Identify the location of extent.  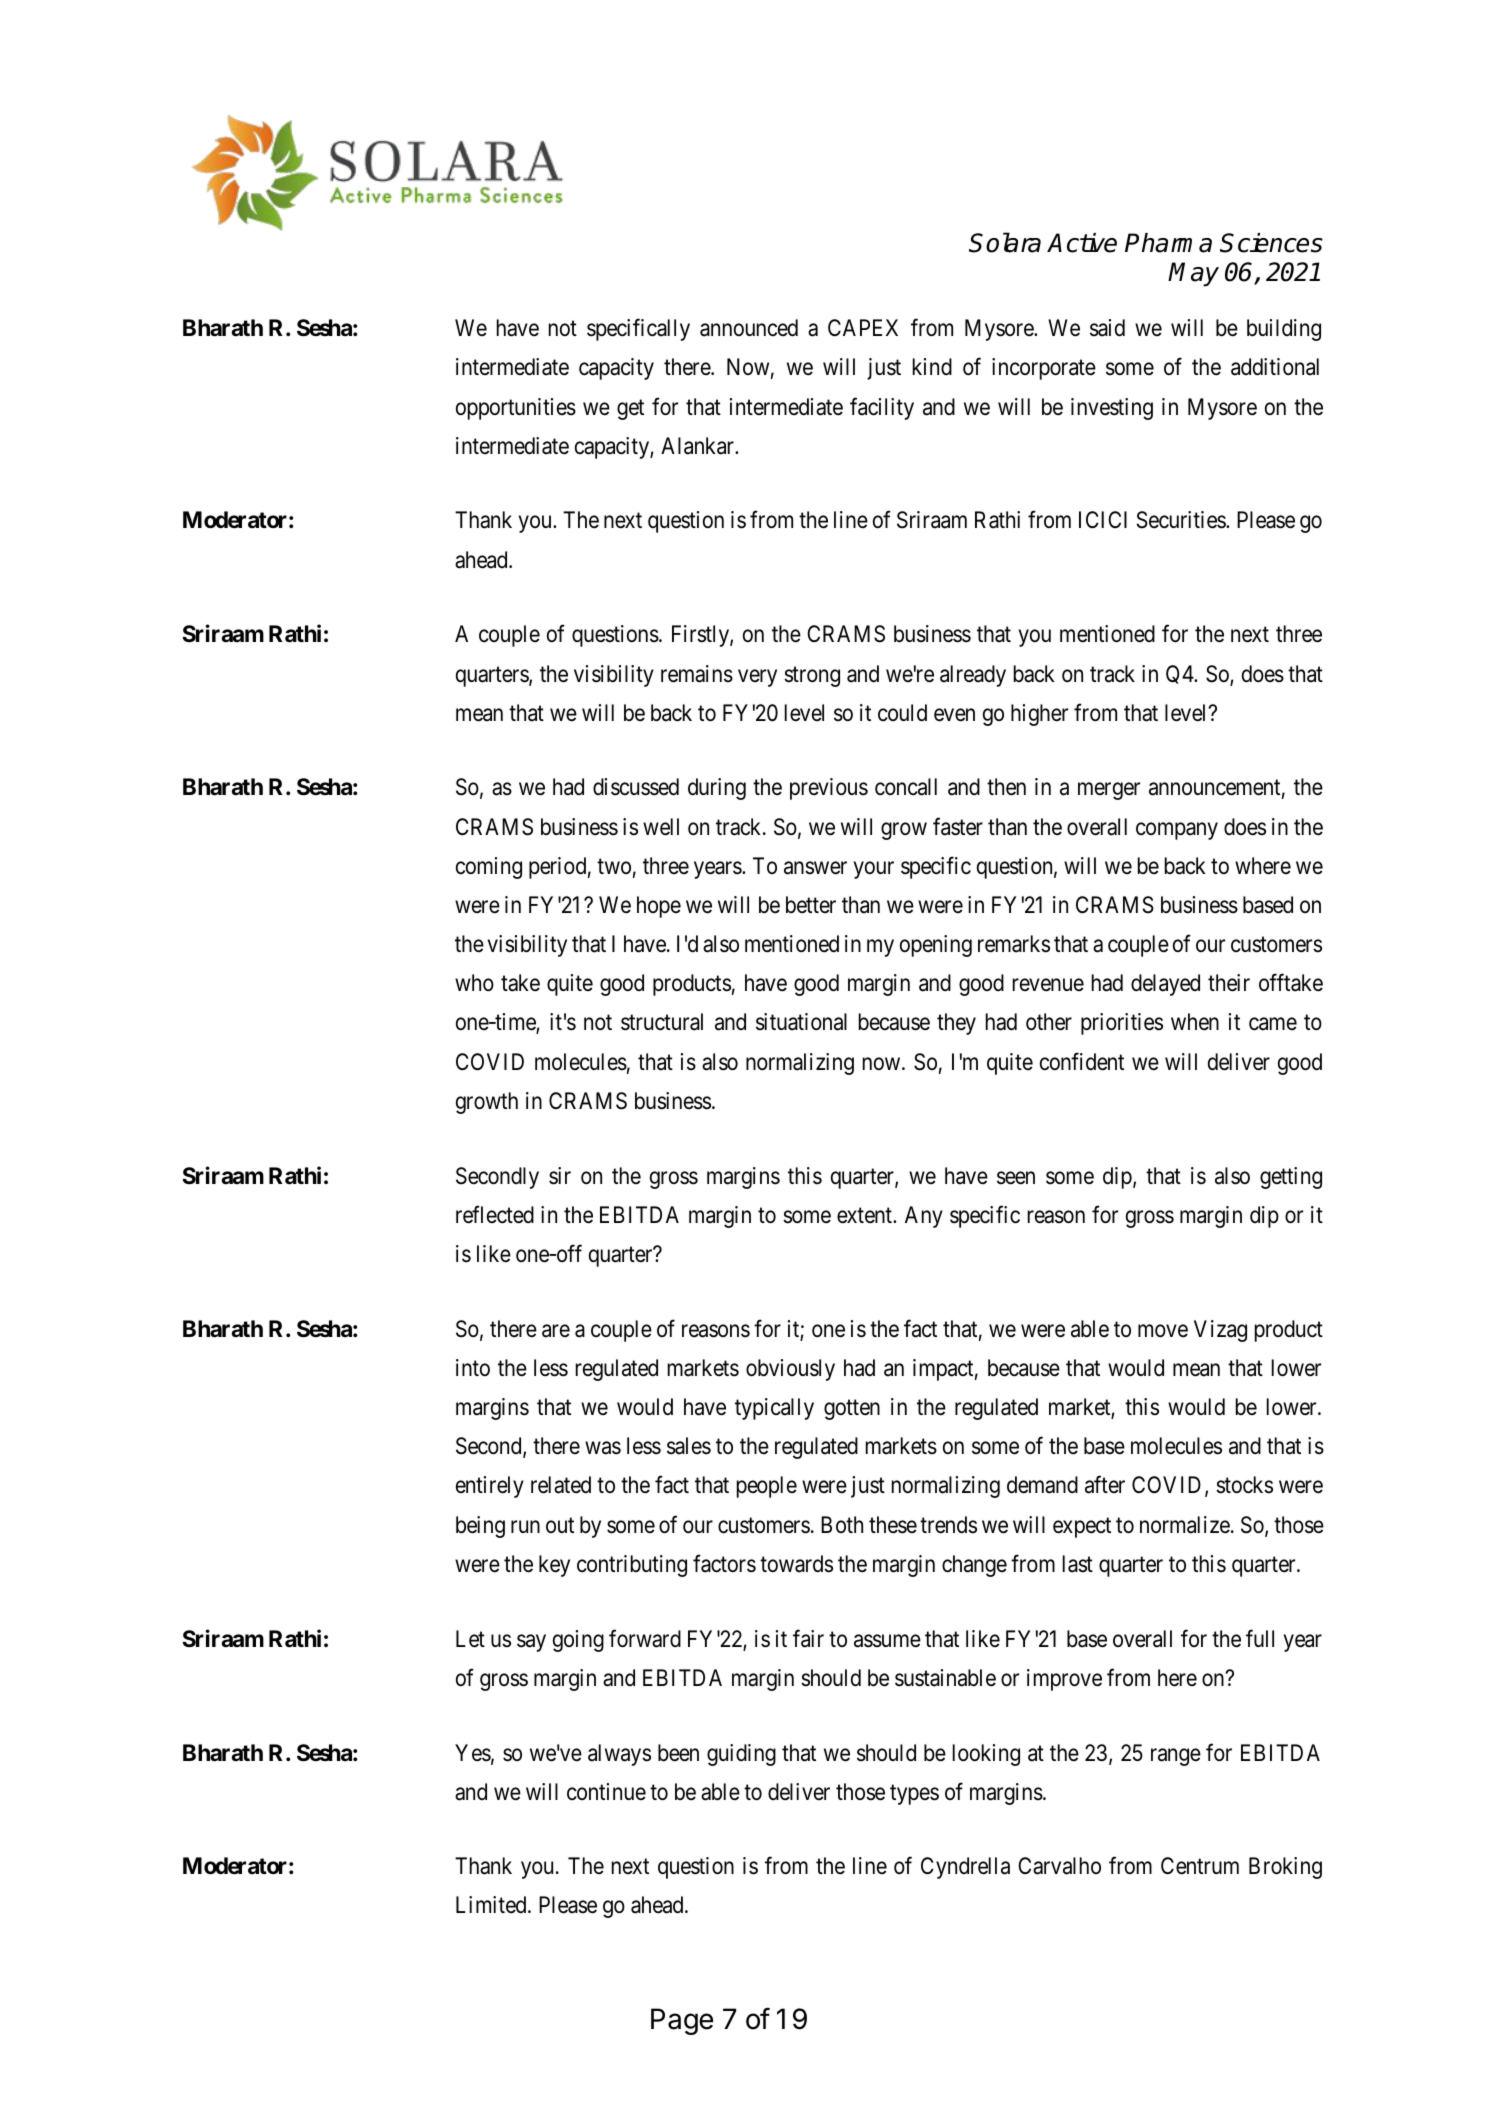
(865, 1216).
